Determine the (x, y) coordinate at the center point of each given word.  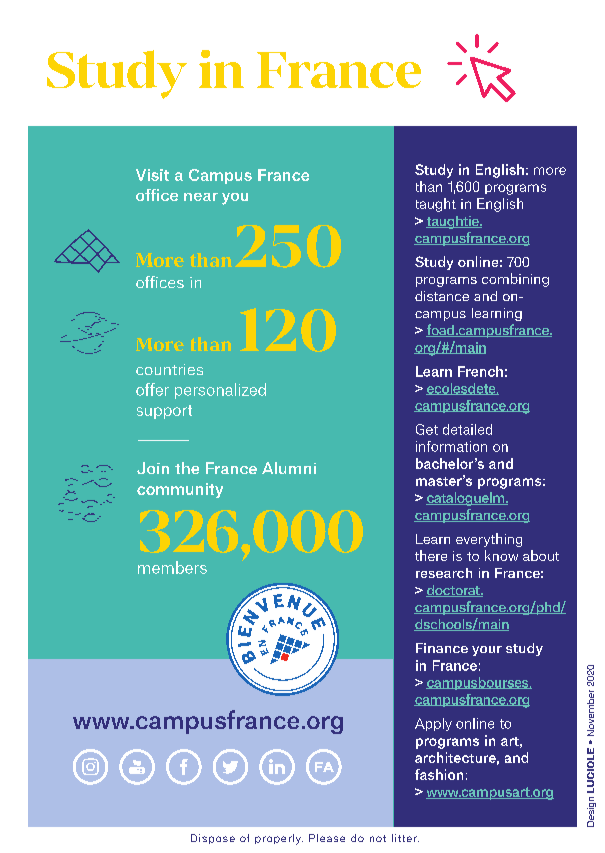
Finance (442, 648)
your (487, 651)
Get (427, 429)
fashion (439, 774)
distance (442, 296)
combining (515, 280)
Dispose (213, 839)
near (201, 197)
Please (327, 838)
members (172, 567)
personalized (220, 391)
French (480, 371)
